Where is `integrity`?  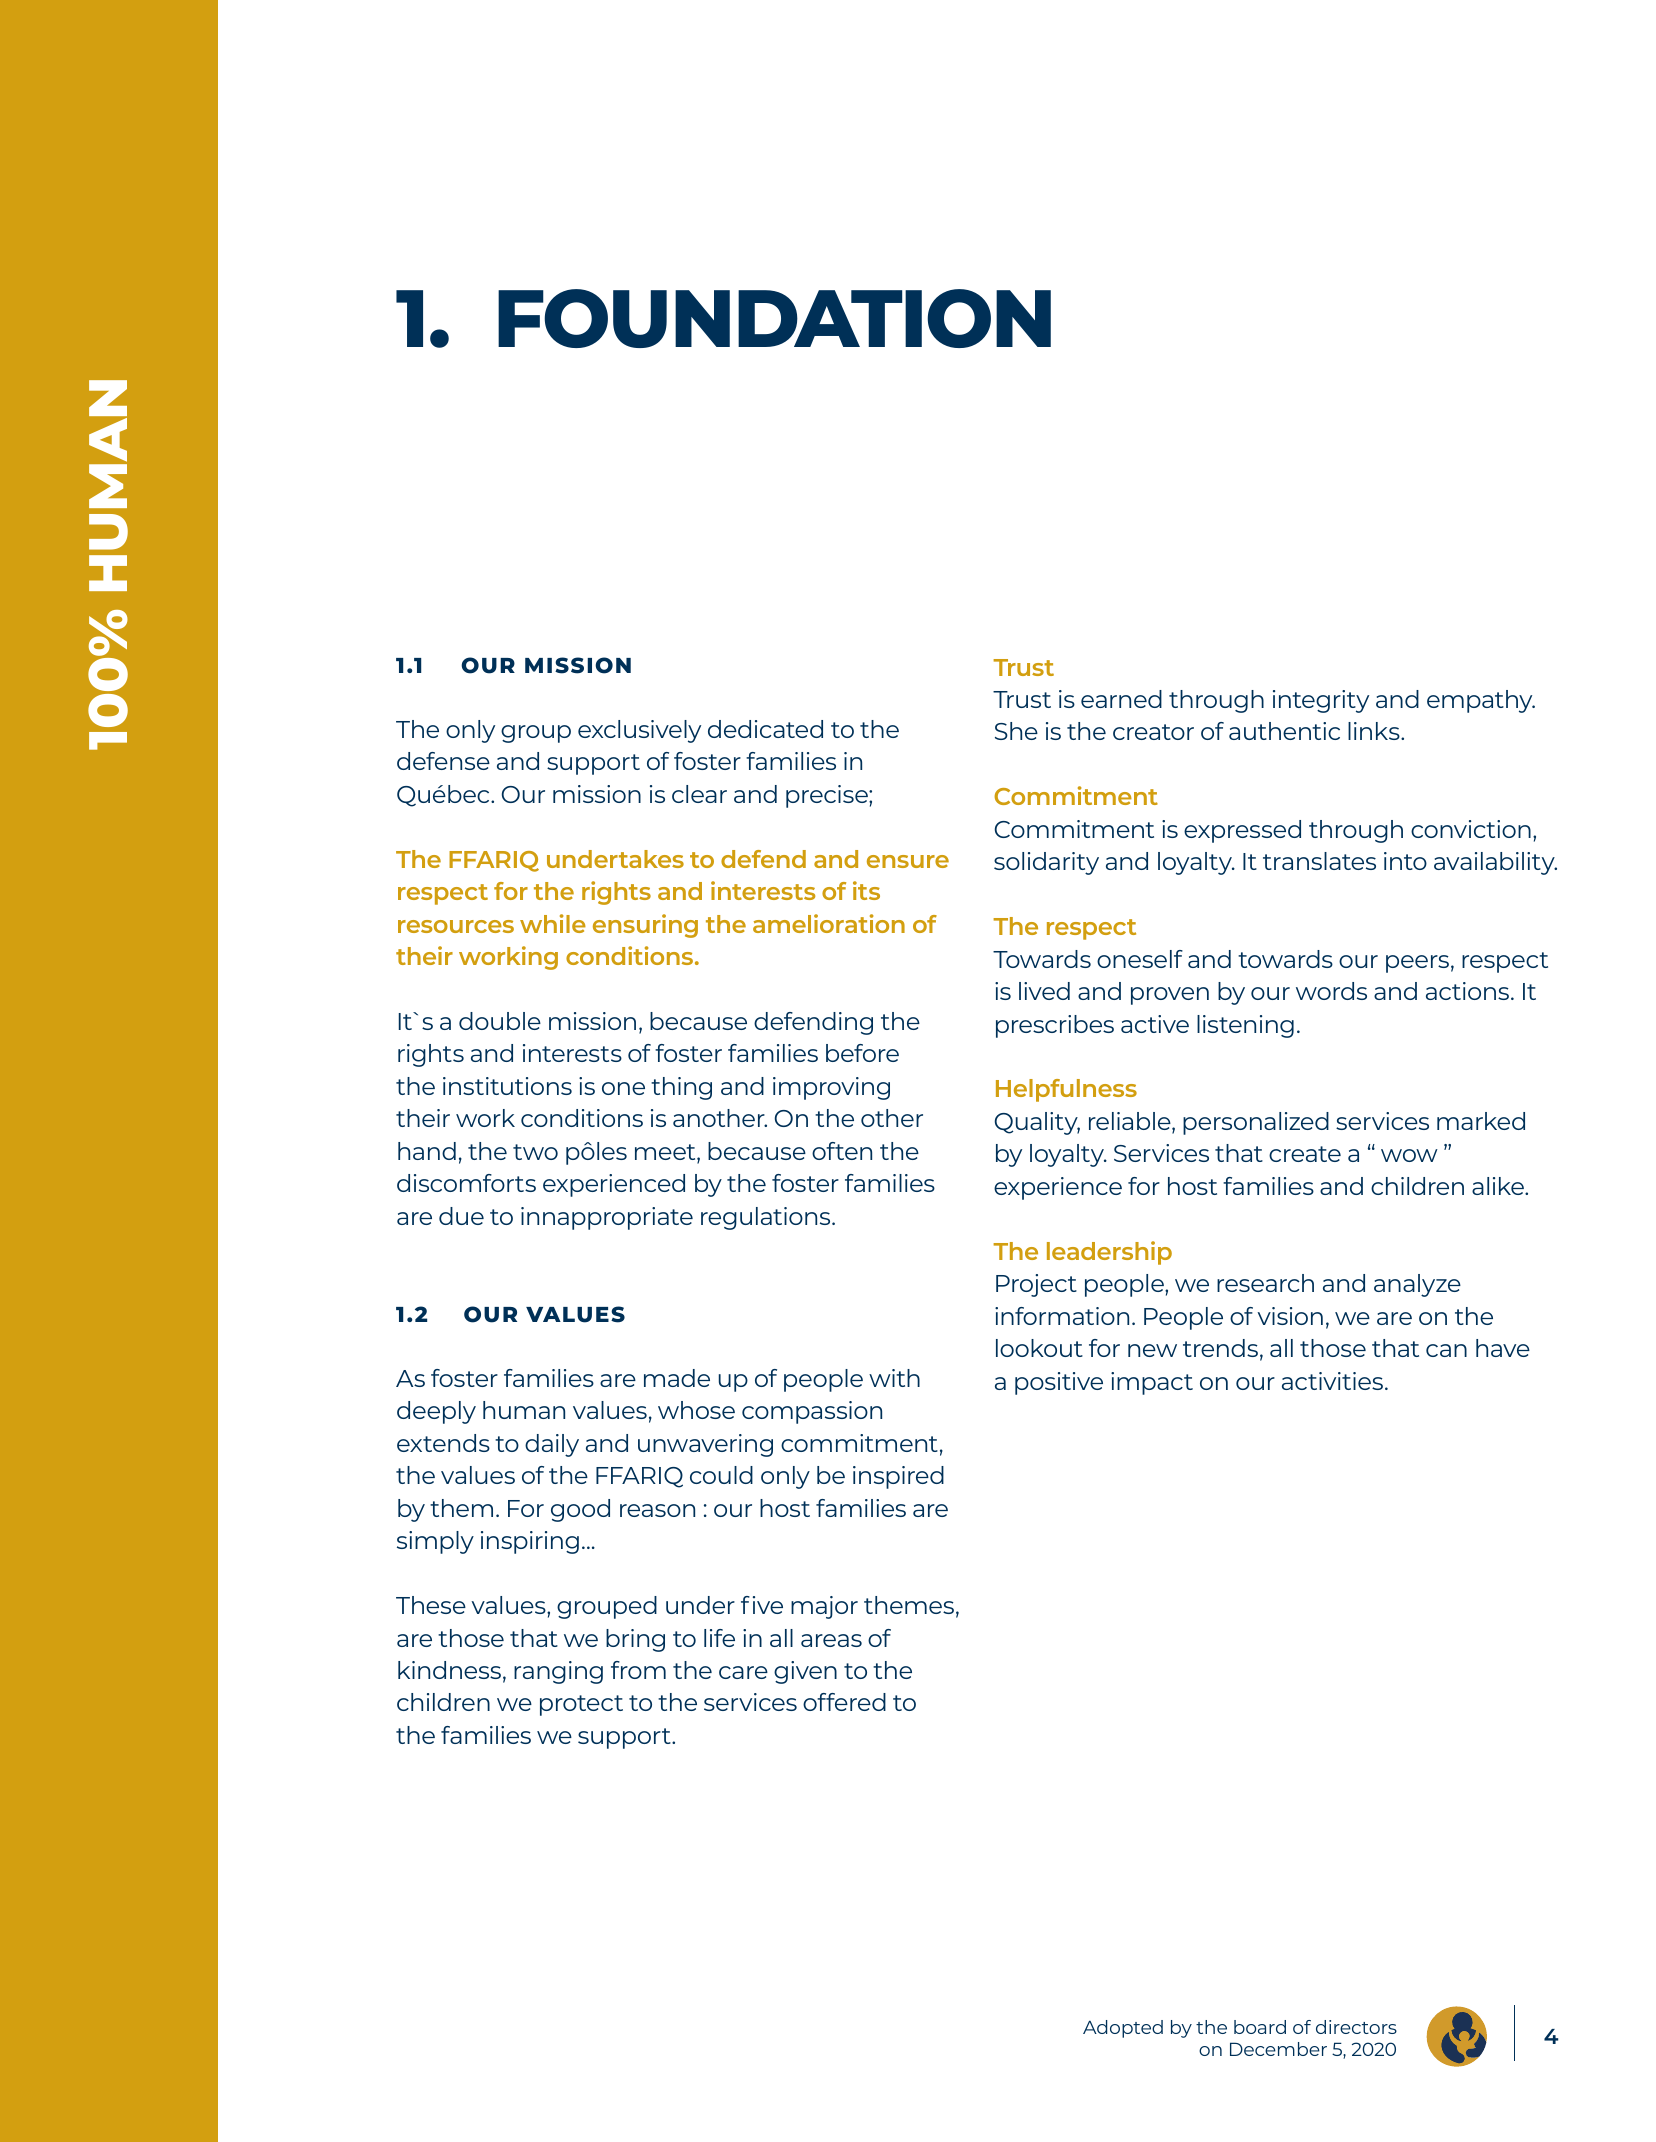 integrity is located at coordinates (1321, 701).
